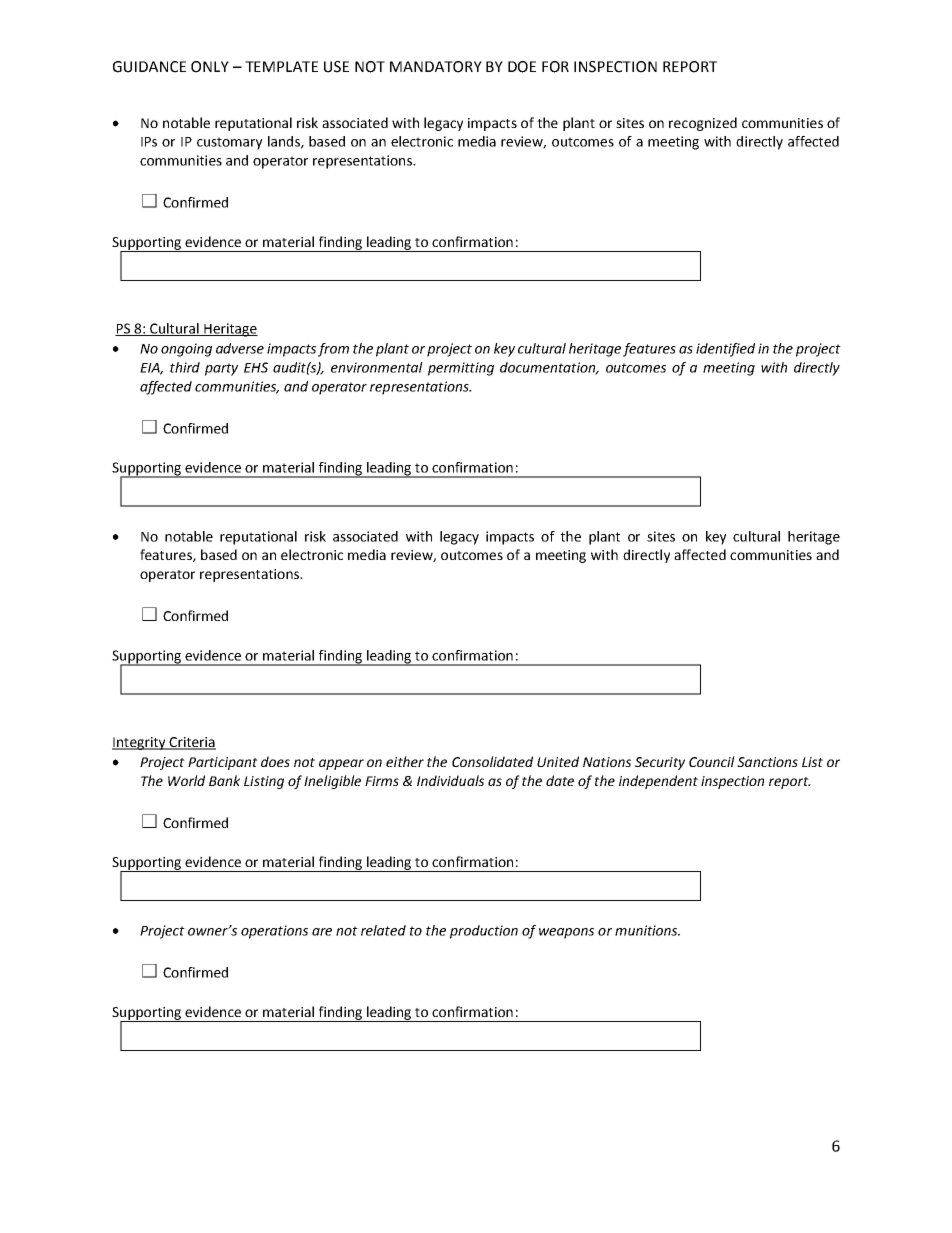  I want to click on either, so click(405, 761).
